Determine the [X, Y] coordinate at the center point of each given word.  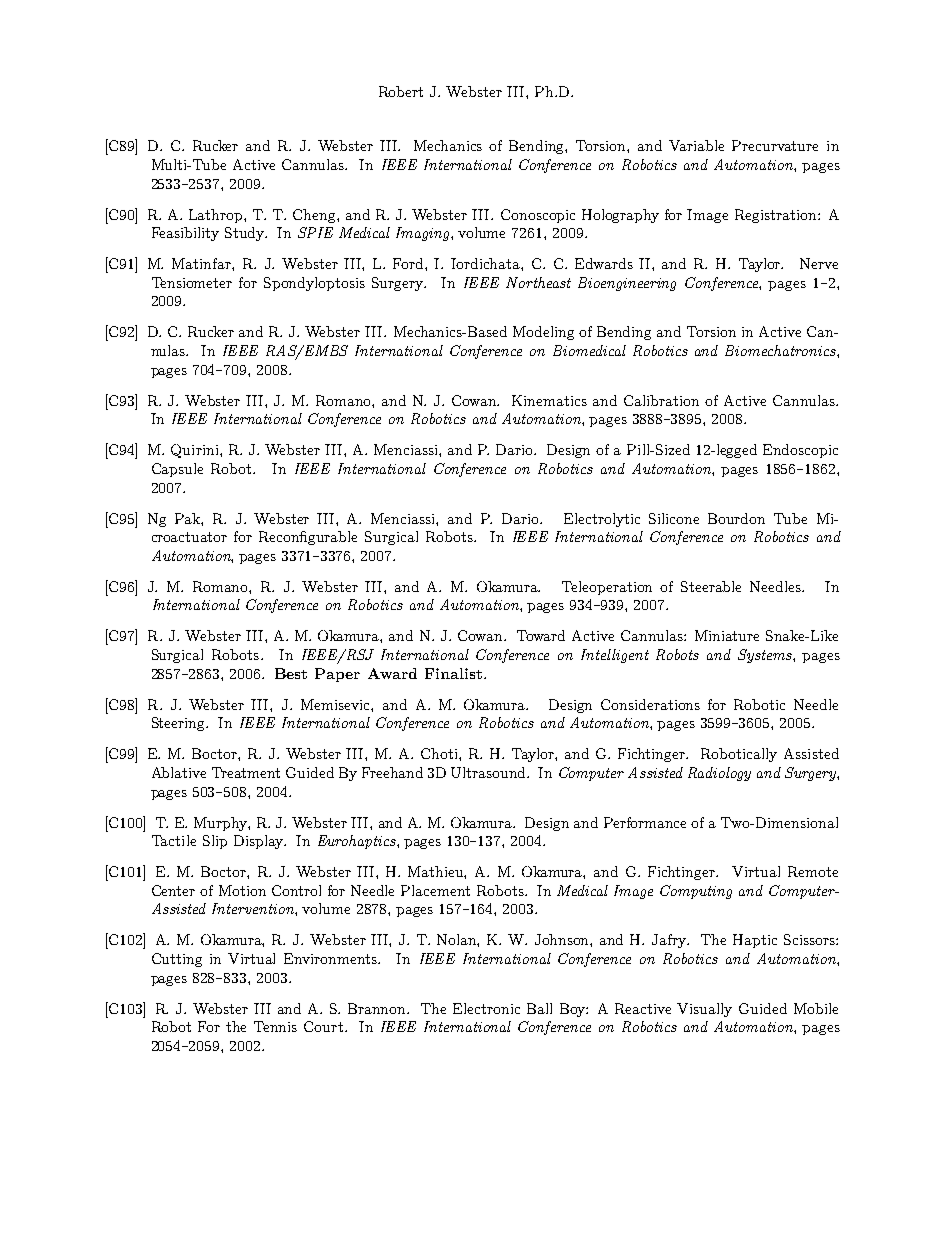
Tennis [275, 1026]
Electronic [486, 1008]
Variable [696, 145]
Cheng [315, 216]
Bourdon [736, 518]
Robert [401, 91]
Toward [541, 635]
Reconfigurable [308, 538]
